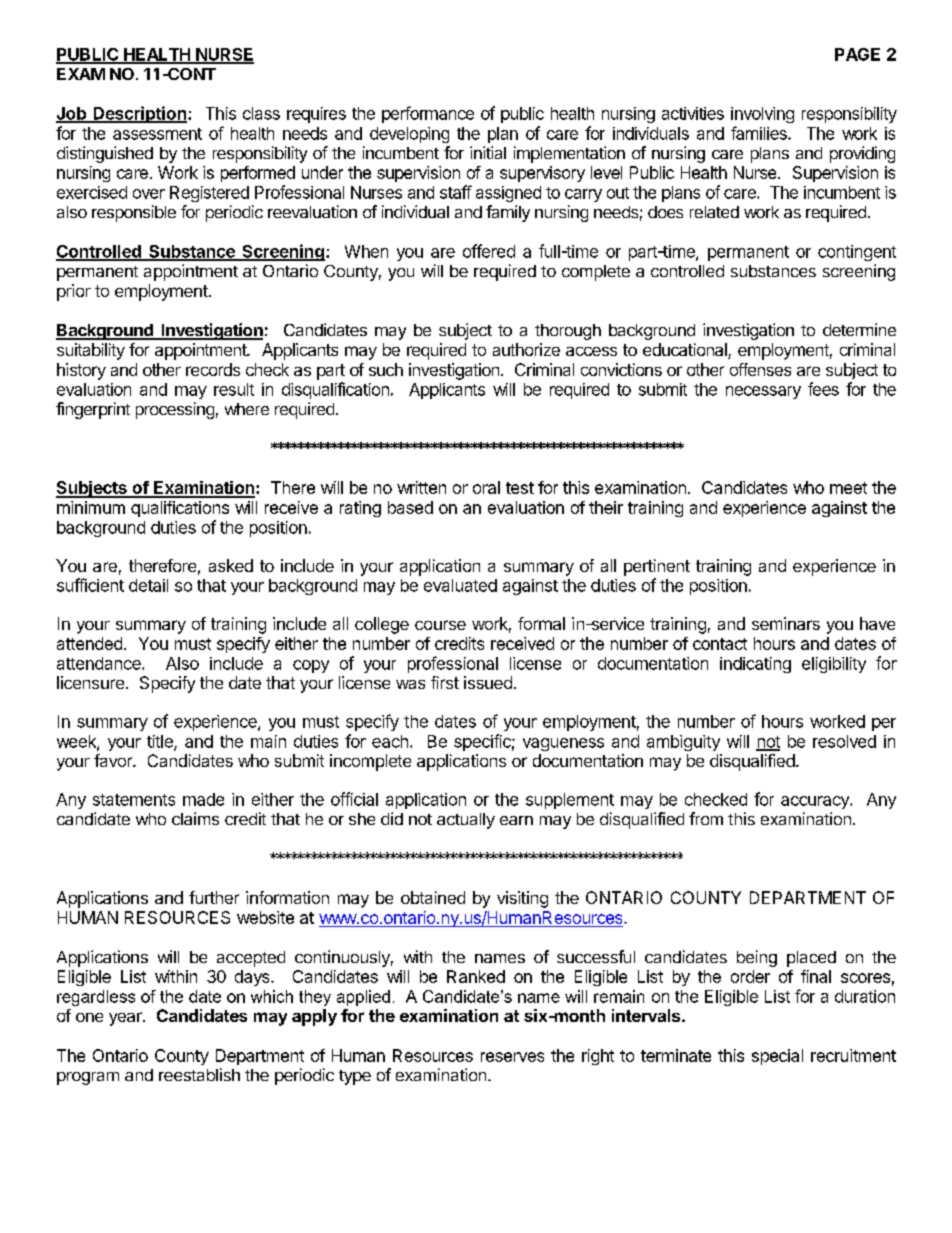 This screenshot has width=952, height=1233. Describe the element at coordinates (460, 585) in the screenshot. I see `evaluated` at that location.
